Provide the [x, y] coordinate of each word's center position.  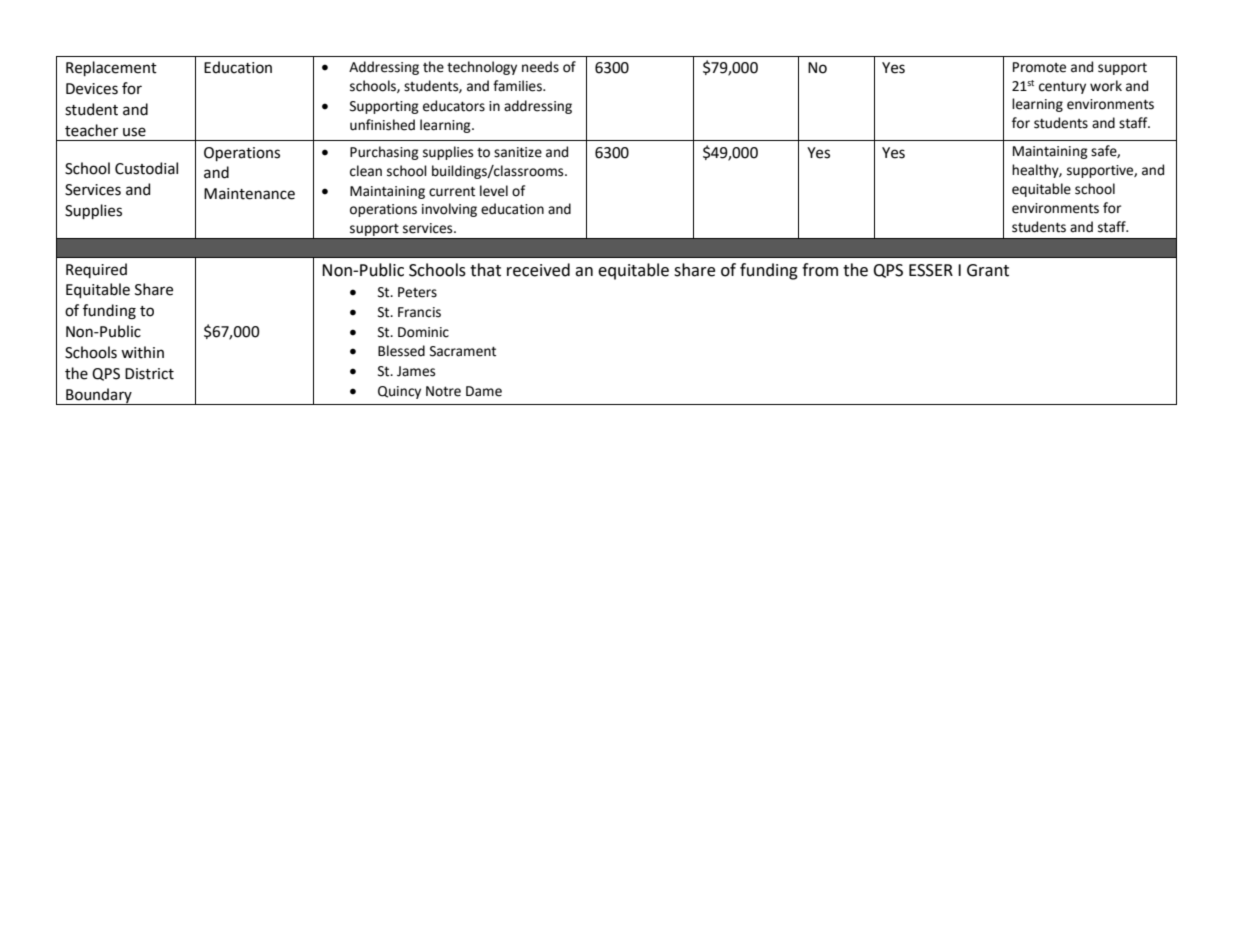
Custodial [146, 168]
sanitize [518, 152]
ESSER [931, 270]
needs [540, 67]
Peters [417, 292]
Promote [1039, 67]
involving [449, 210]
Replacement [111, 68]
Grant [988, 270]
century [1062, 88]
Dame [484, 391]
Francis [419, 312]
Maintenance [249, 194]
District [149, 374]
